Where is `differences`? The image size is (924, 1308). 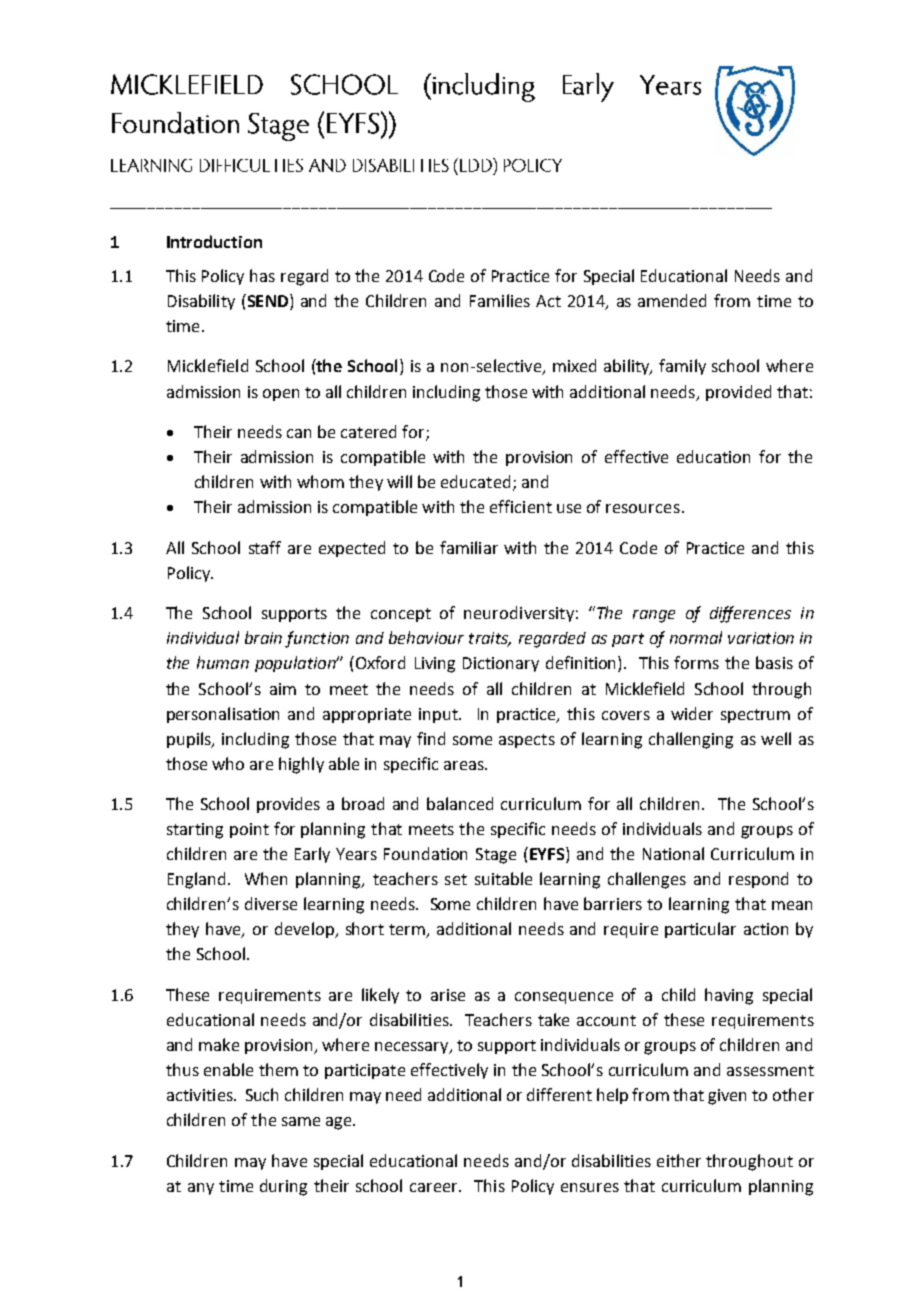 differences is located at coordinates (750, 614).
